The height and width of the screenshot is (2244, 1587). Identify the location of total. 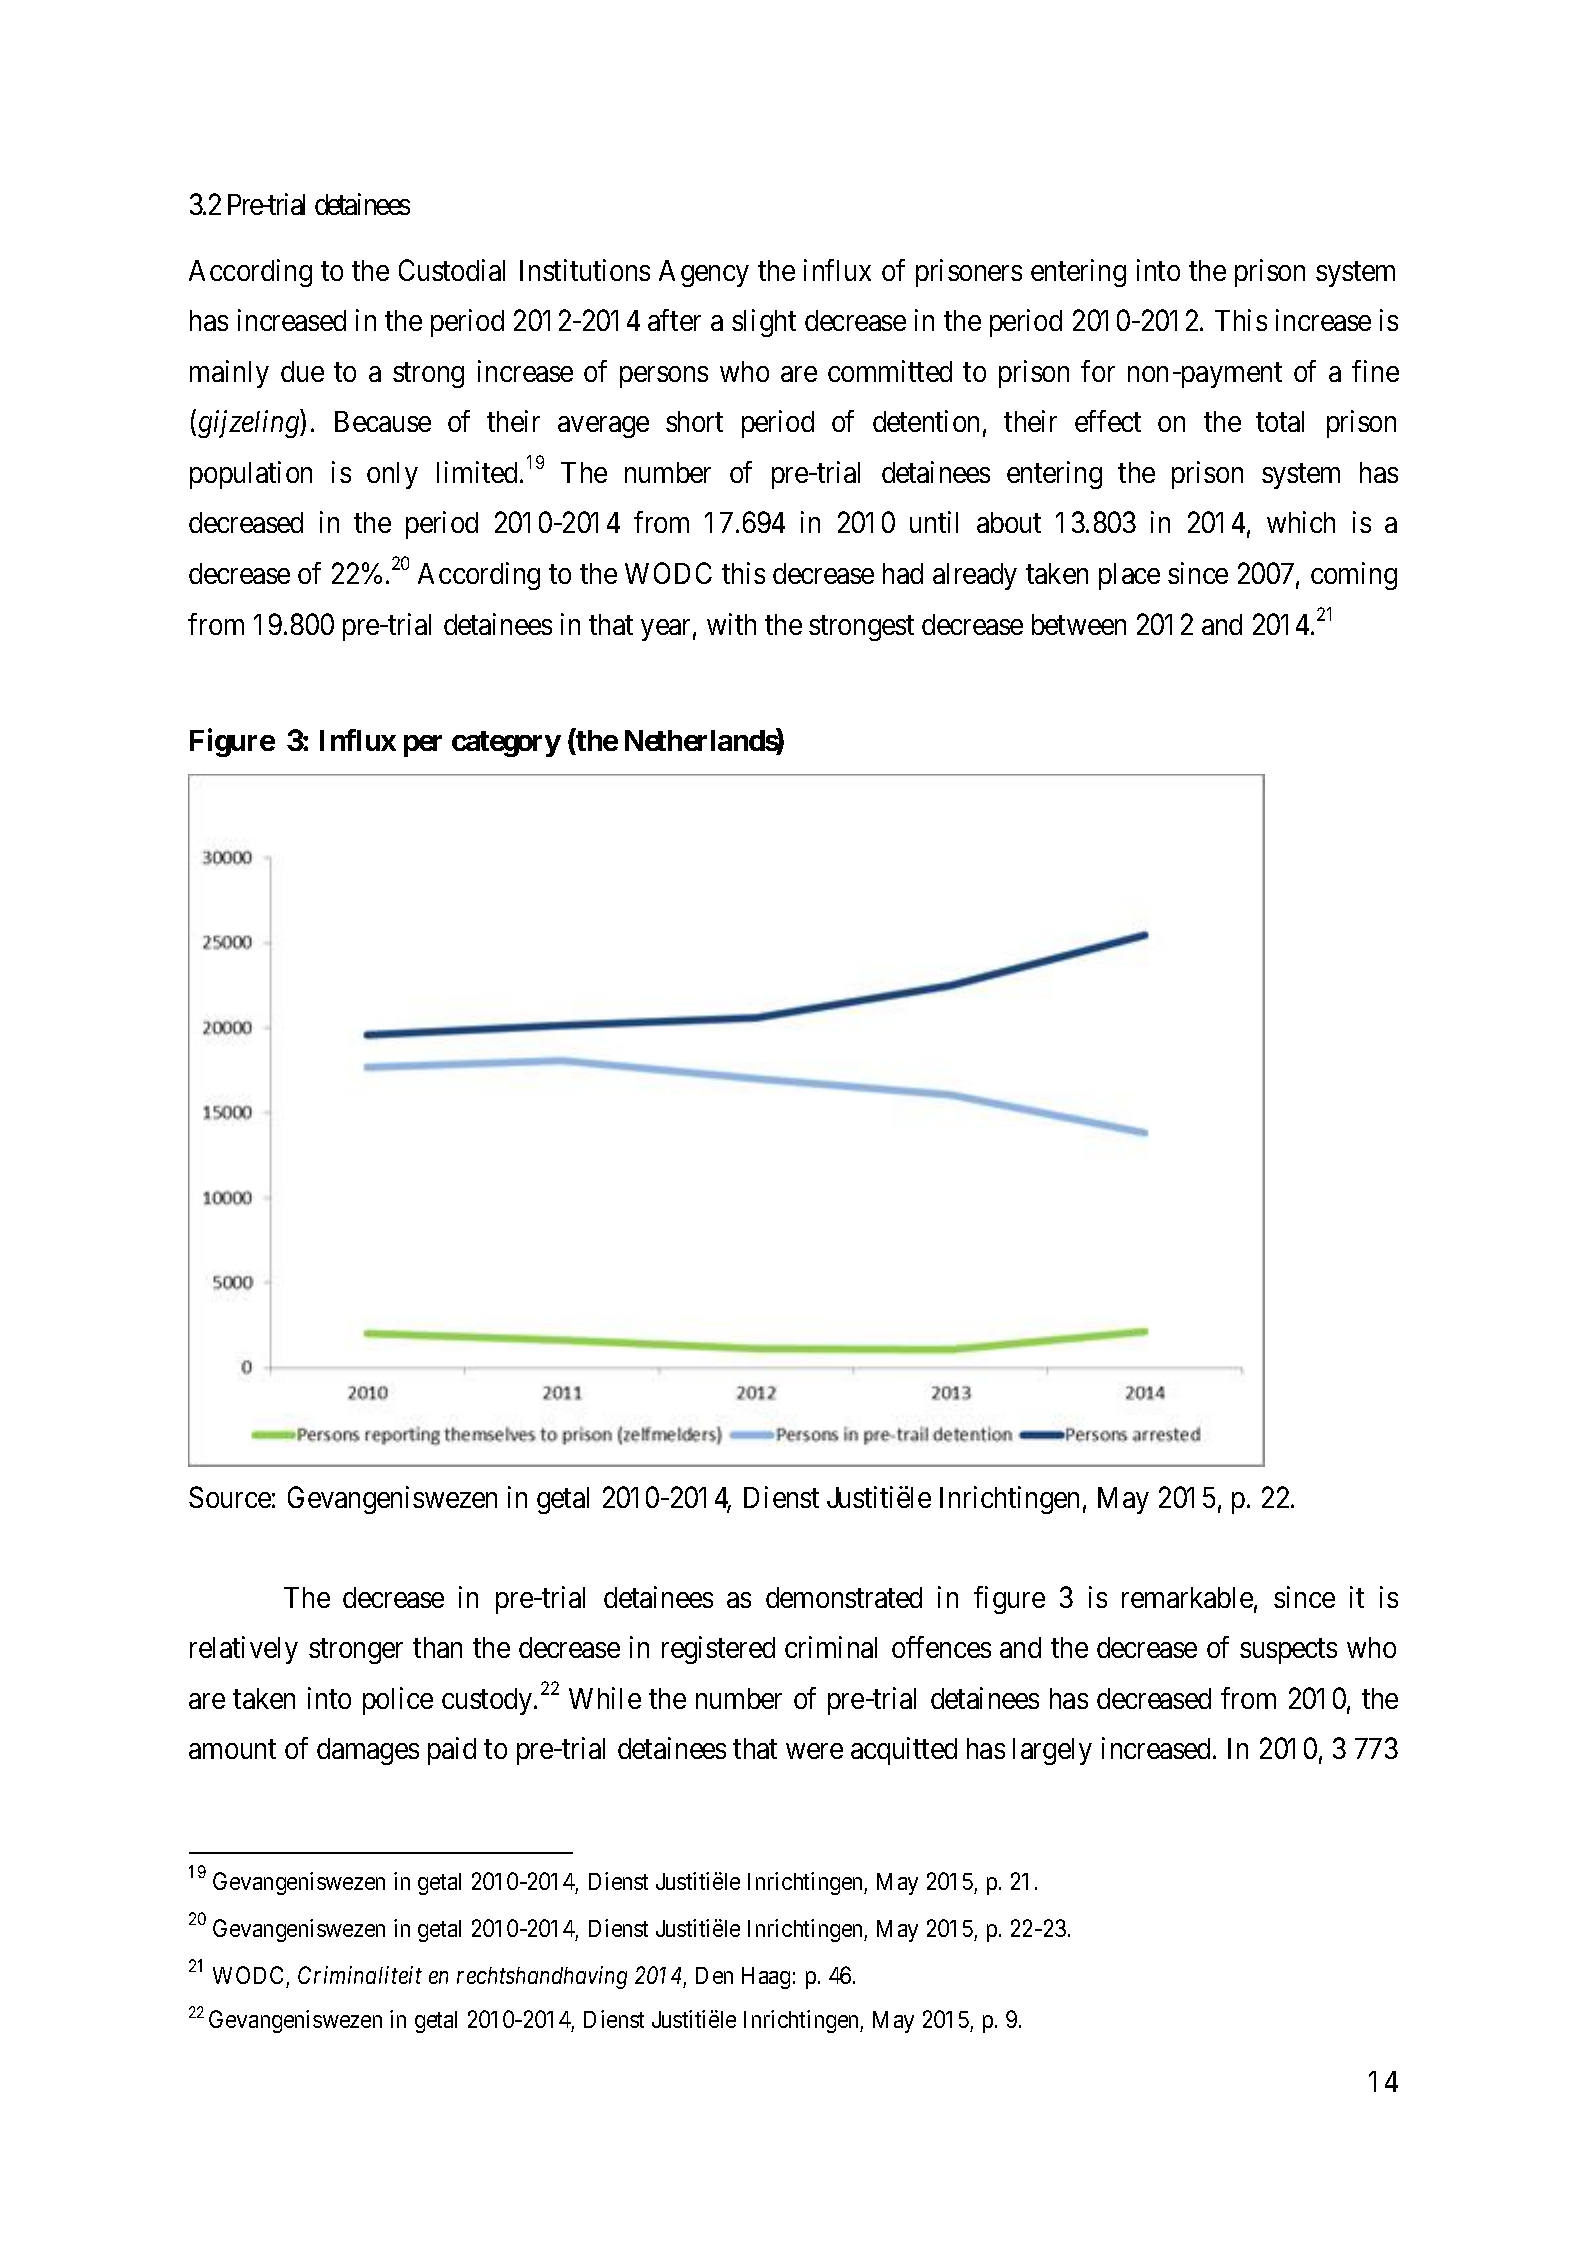
(1280, 421).
